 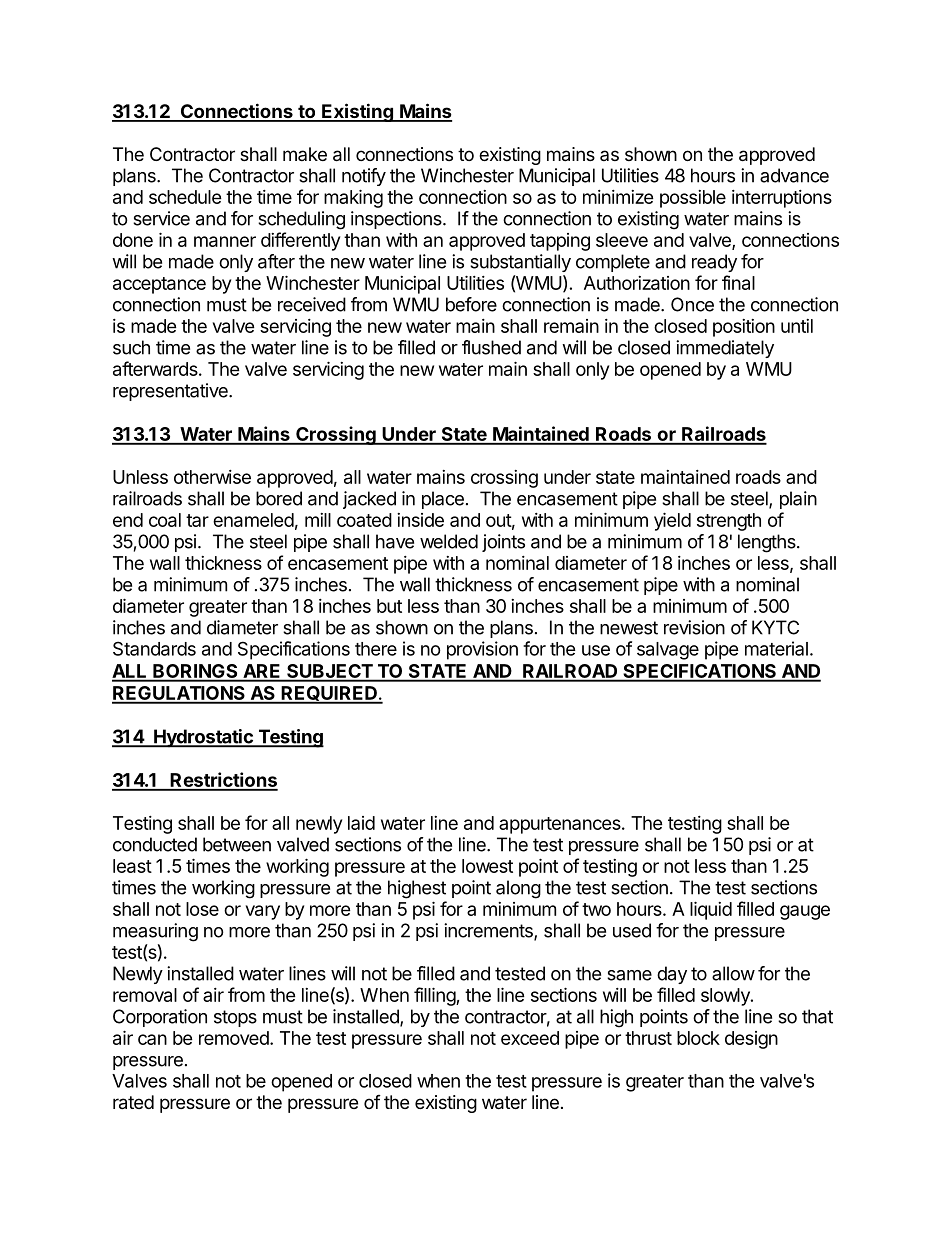 What do you see at coordinates (397, 220) in the screenshot?
I see `inspections` at bounding box center [397, 220].
